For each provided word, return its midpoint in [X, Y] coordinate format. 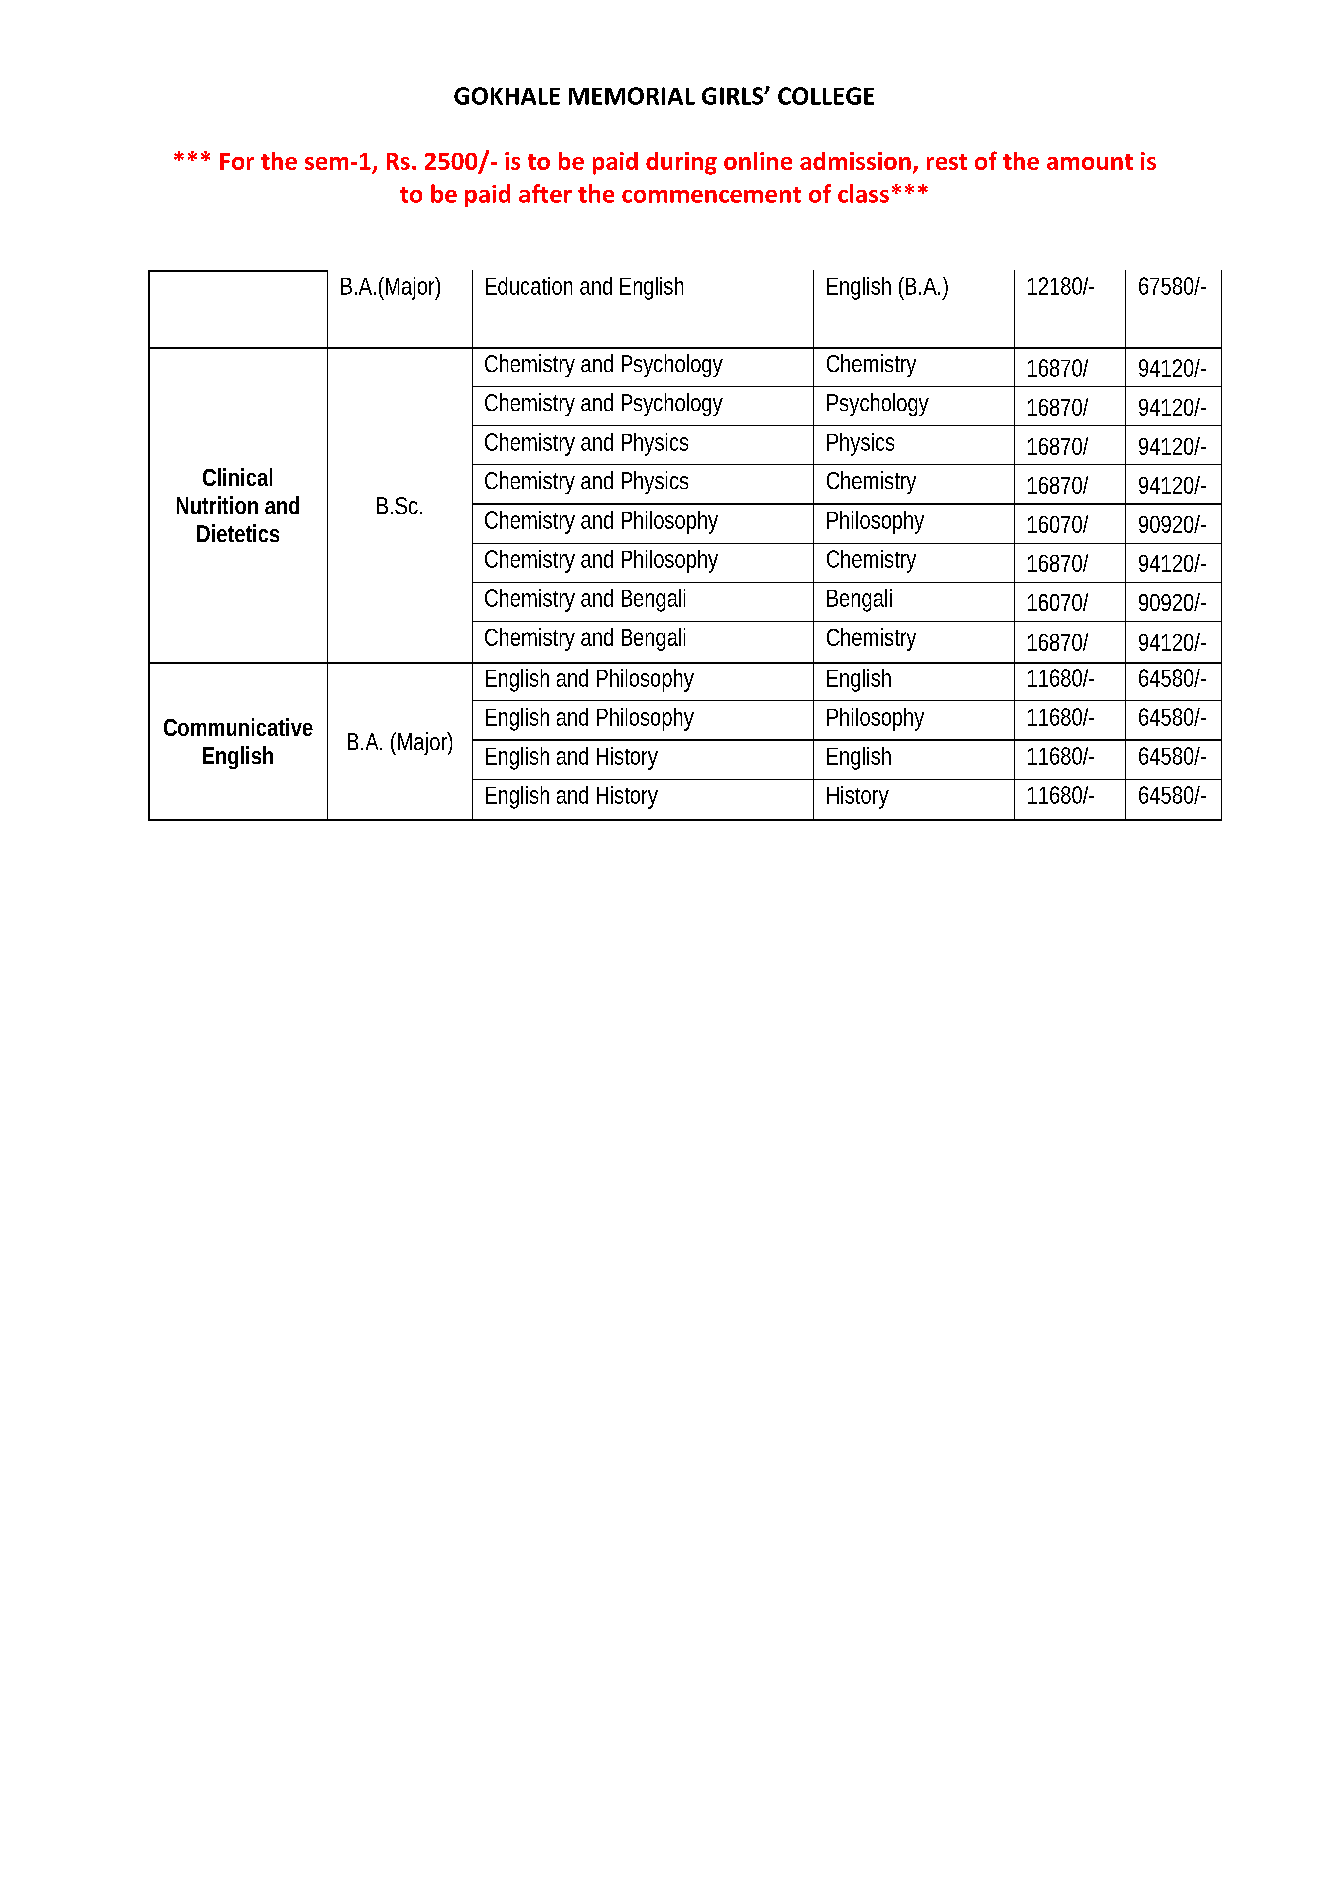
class [863, 193]
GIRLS [734, 96]
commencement [711, 195]
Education [529, 286]
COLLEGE [826, 96]
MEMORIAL [632, 96]
